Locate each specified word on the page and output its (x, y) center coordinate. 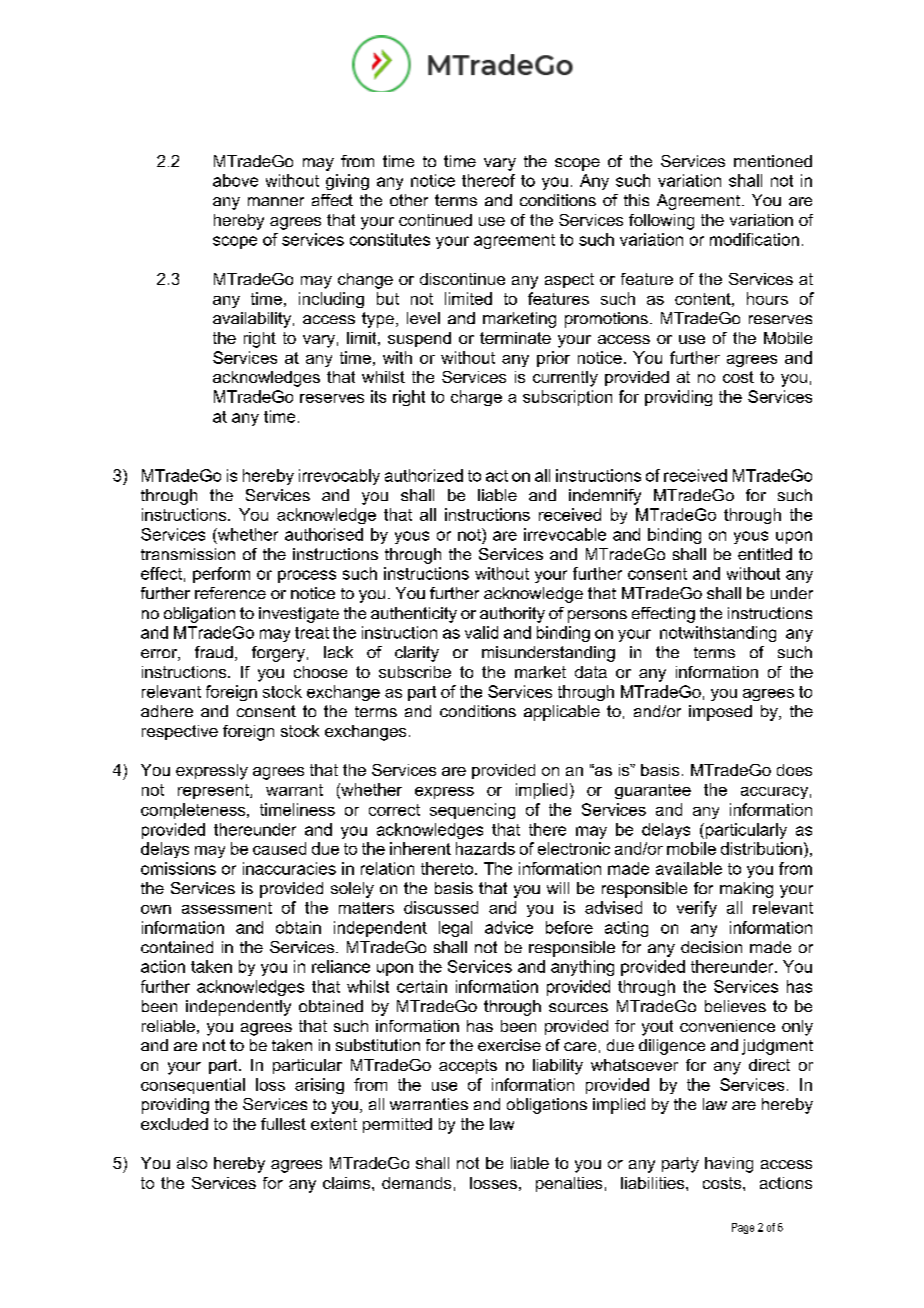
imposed (720, 713)
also (192, 1163)
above (235, 180)
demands (416, 1183)
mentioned (773, 161)
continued (435, 220)
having (729, 1165)
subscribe (415, 672)
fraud (214, 652)
